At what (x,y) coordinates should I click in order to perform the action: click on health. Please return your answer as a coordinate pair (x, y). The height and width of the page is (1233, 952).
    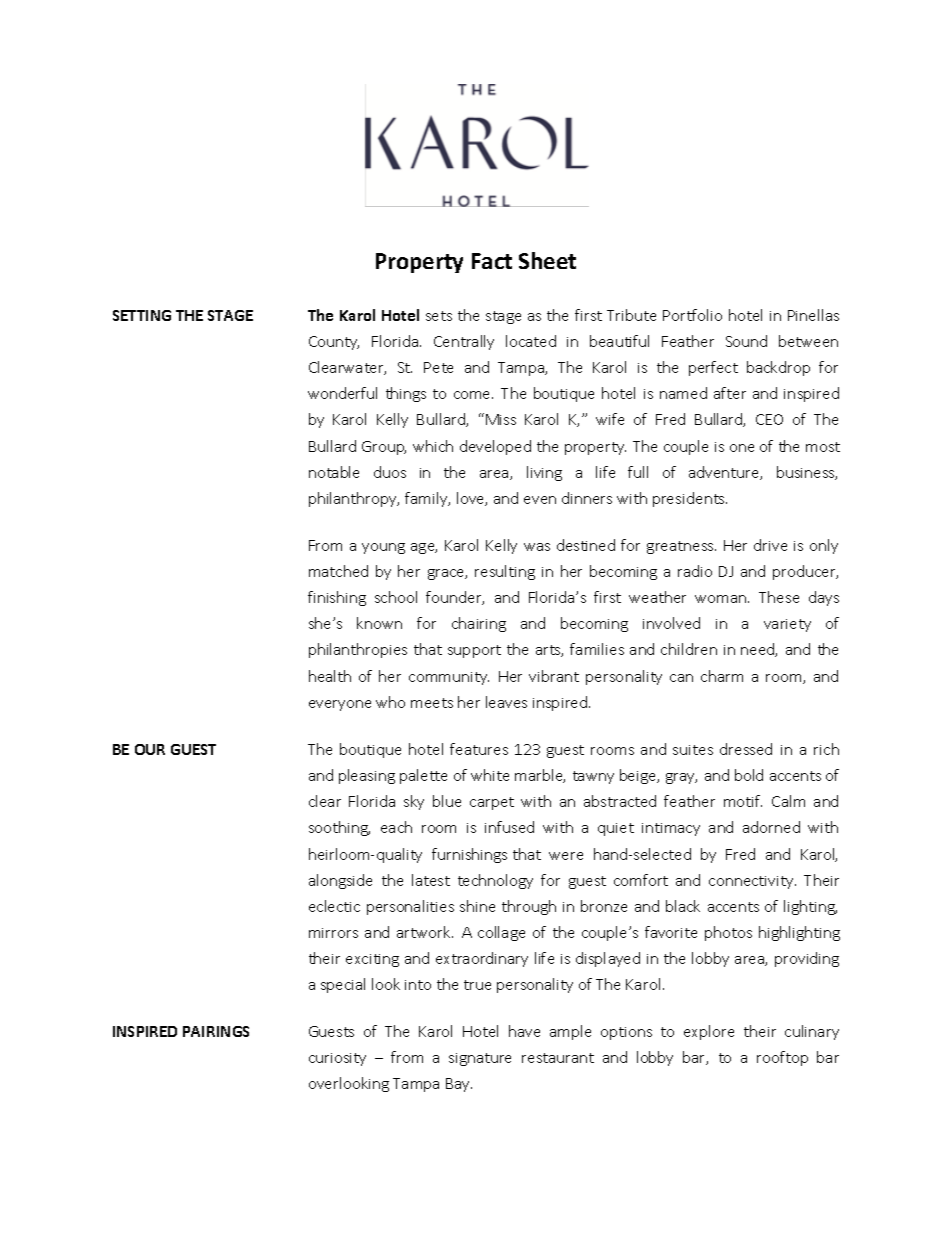
    Looking at the image, I should click on (330, 676).
